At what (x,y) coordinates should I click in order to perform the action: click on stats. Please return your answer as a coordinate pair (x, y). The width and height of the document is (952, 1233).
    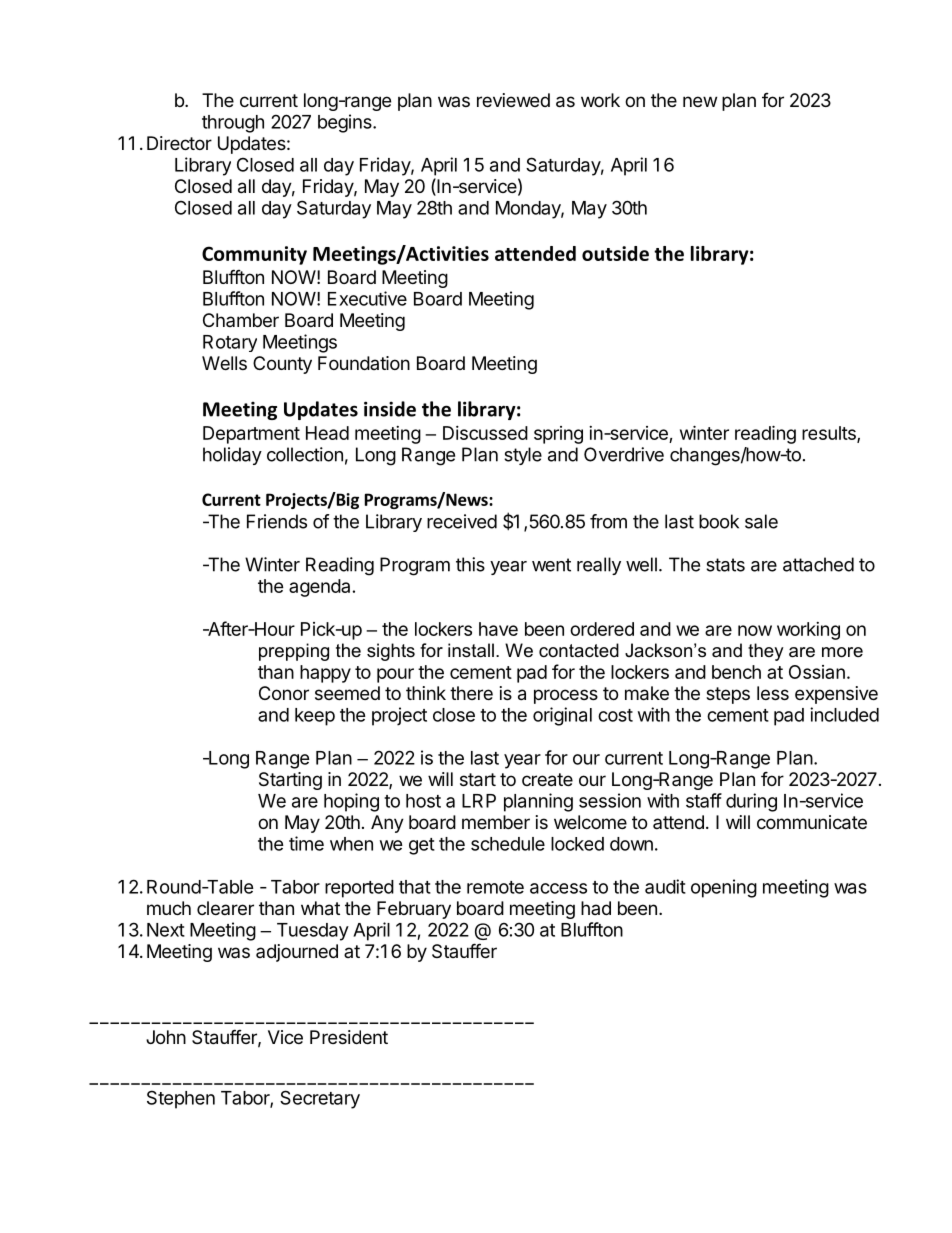
    Looking at the image, I should click on (725, 565).
